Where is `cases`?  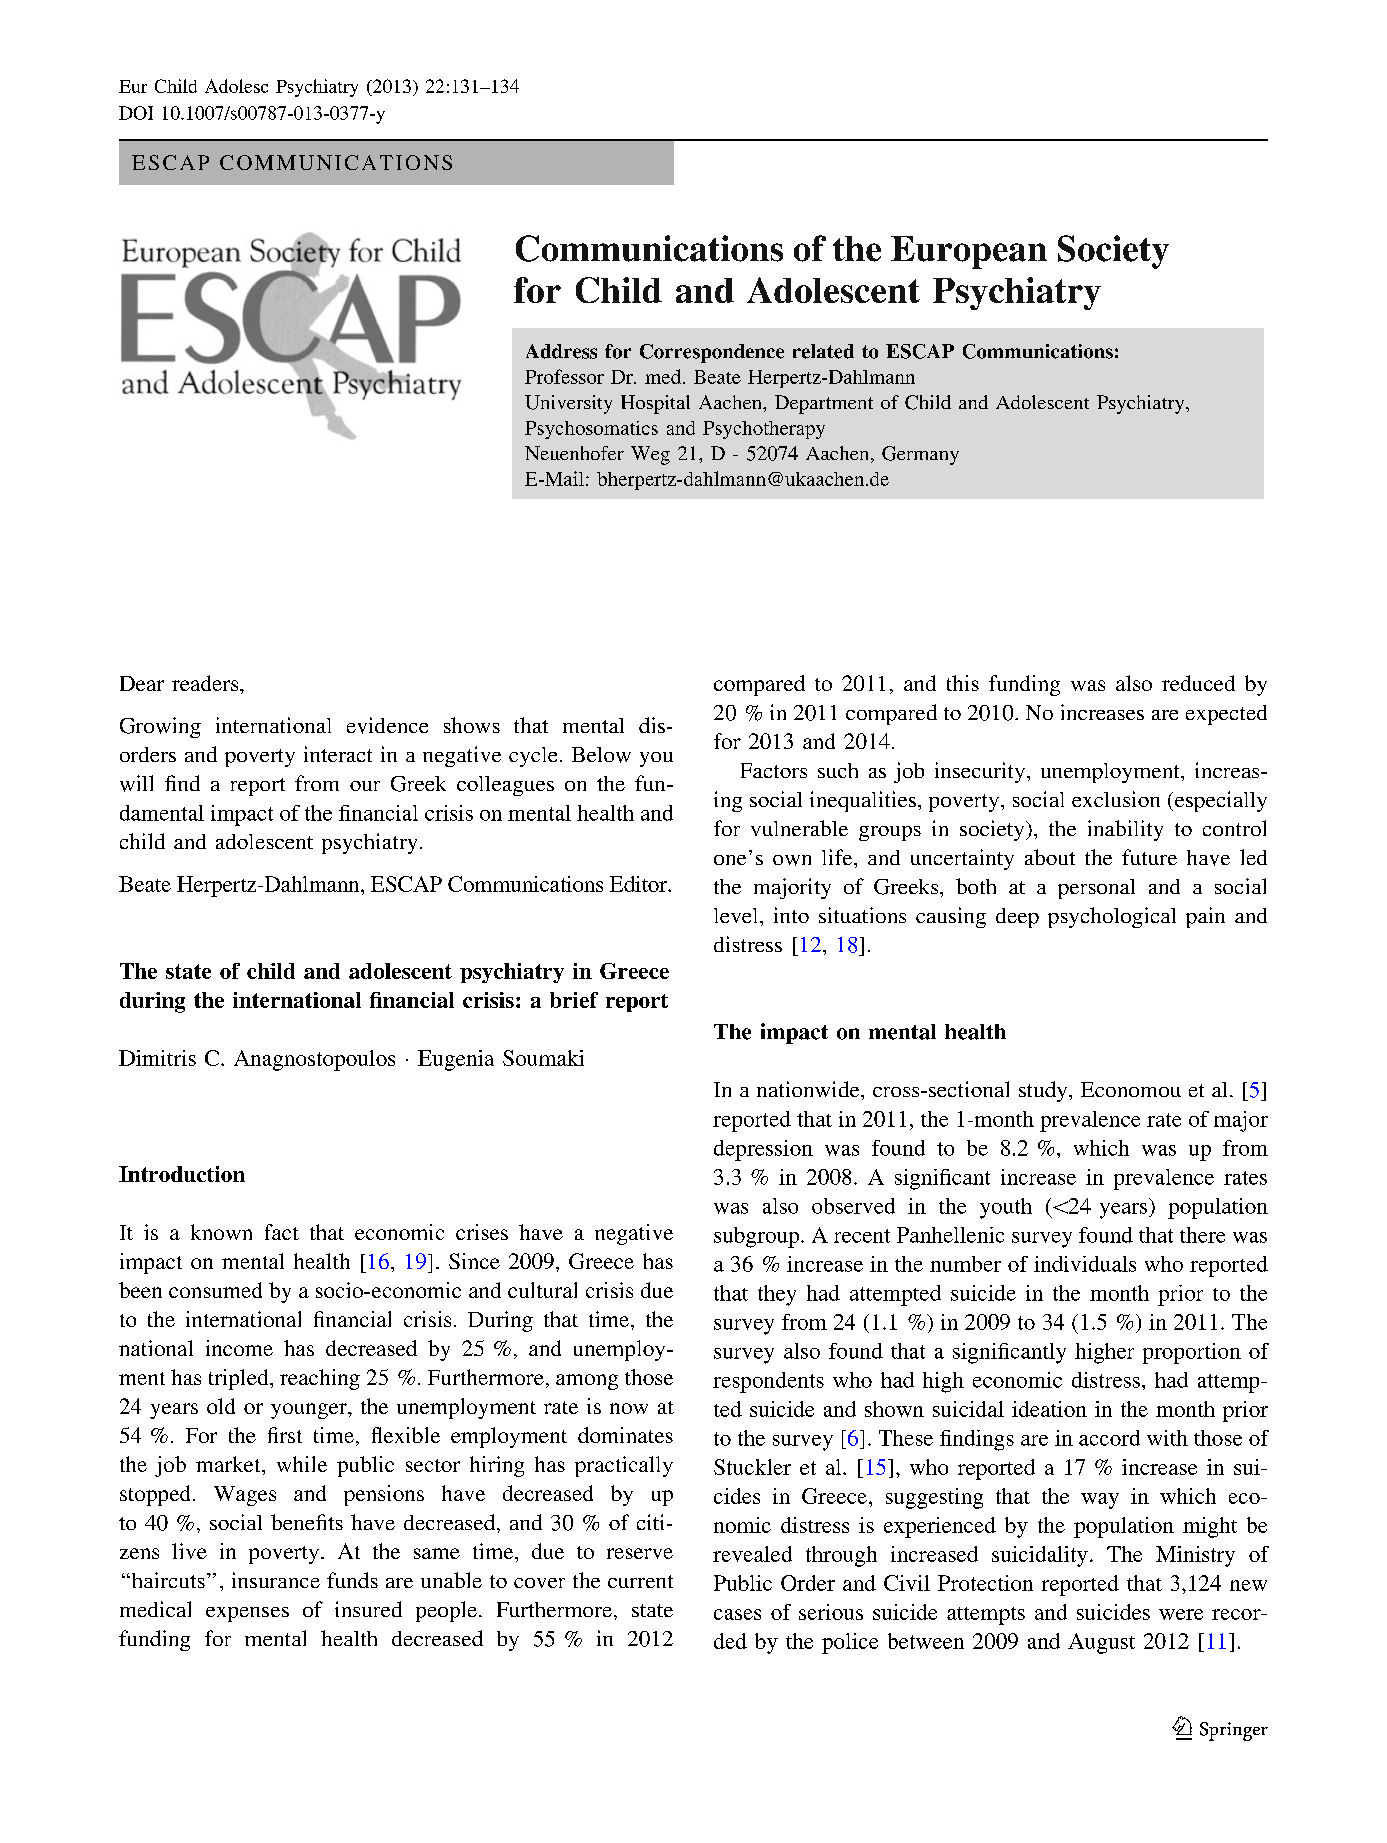
cases is located at coordinates (737, 1614).
